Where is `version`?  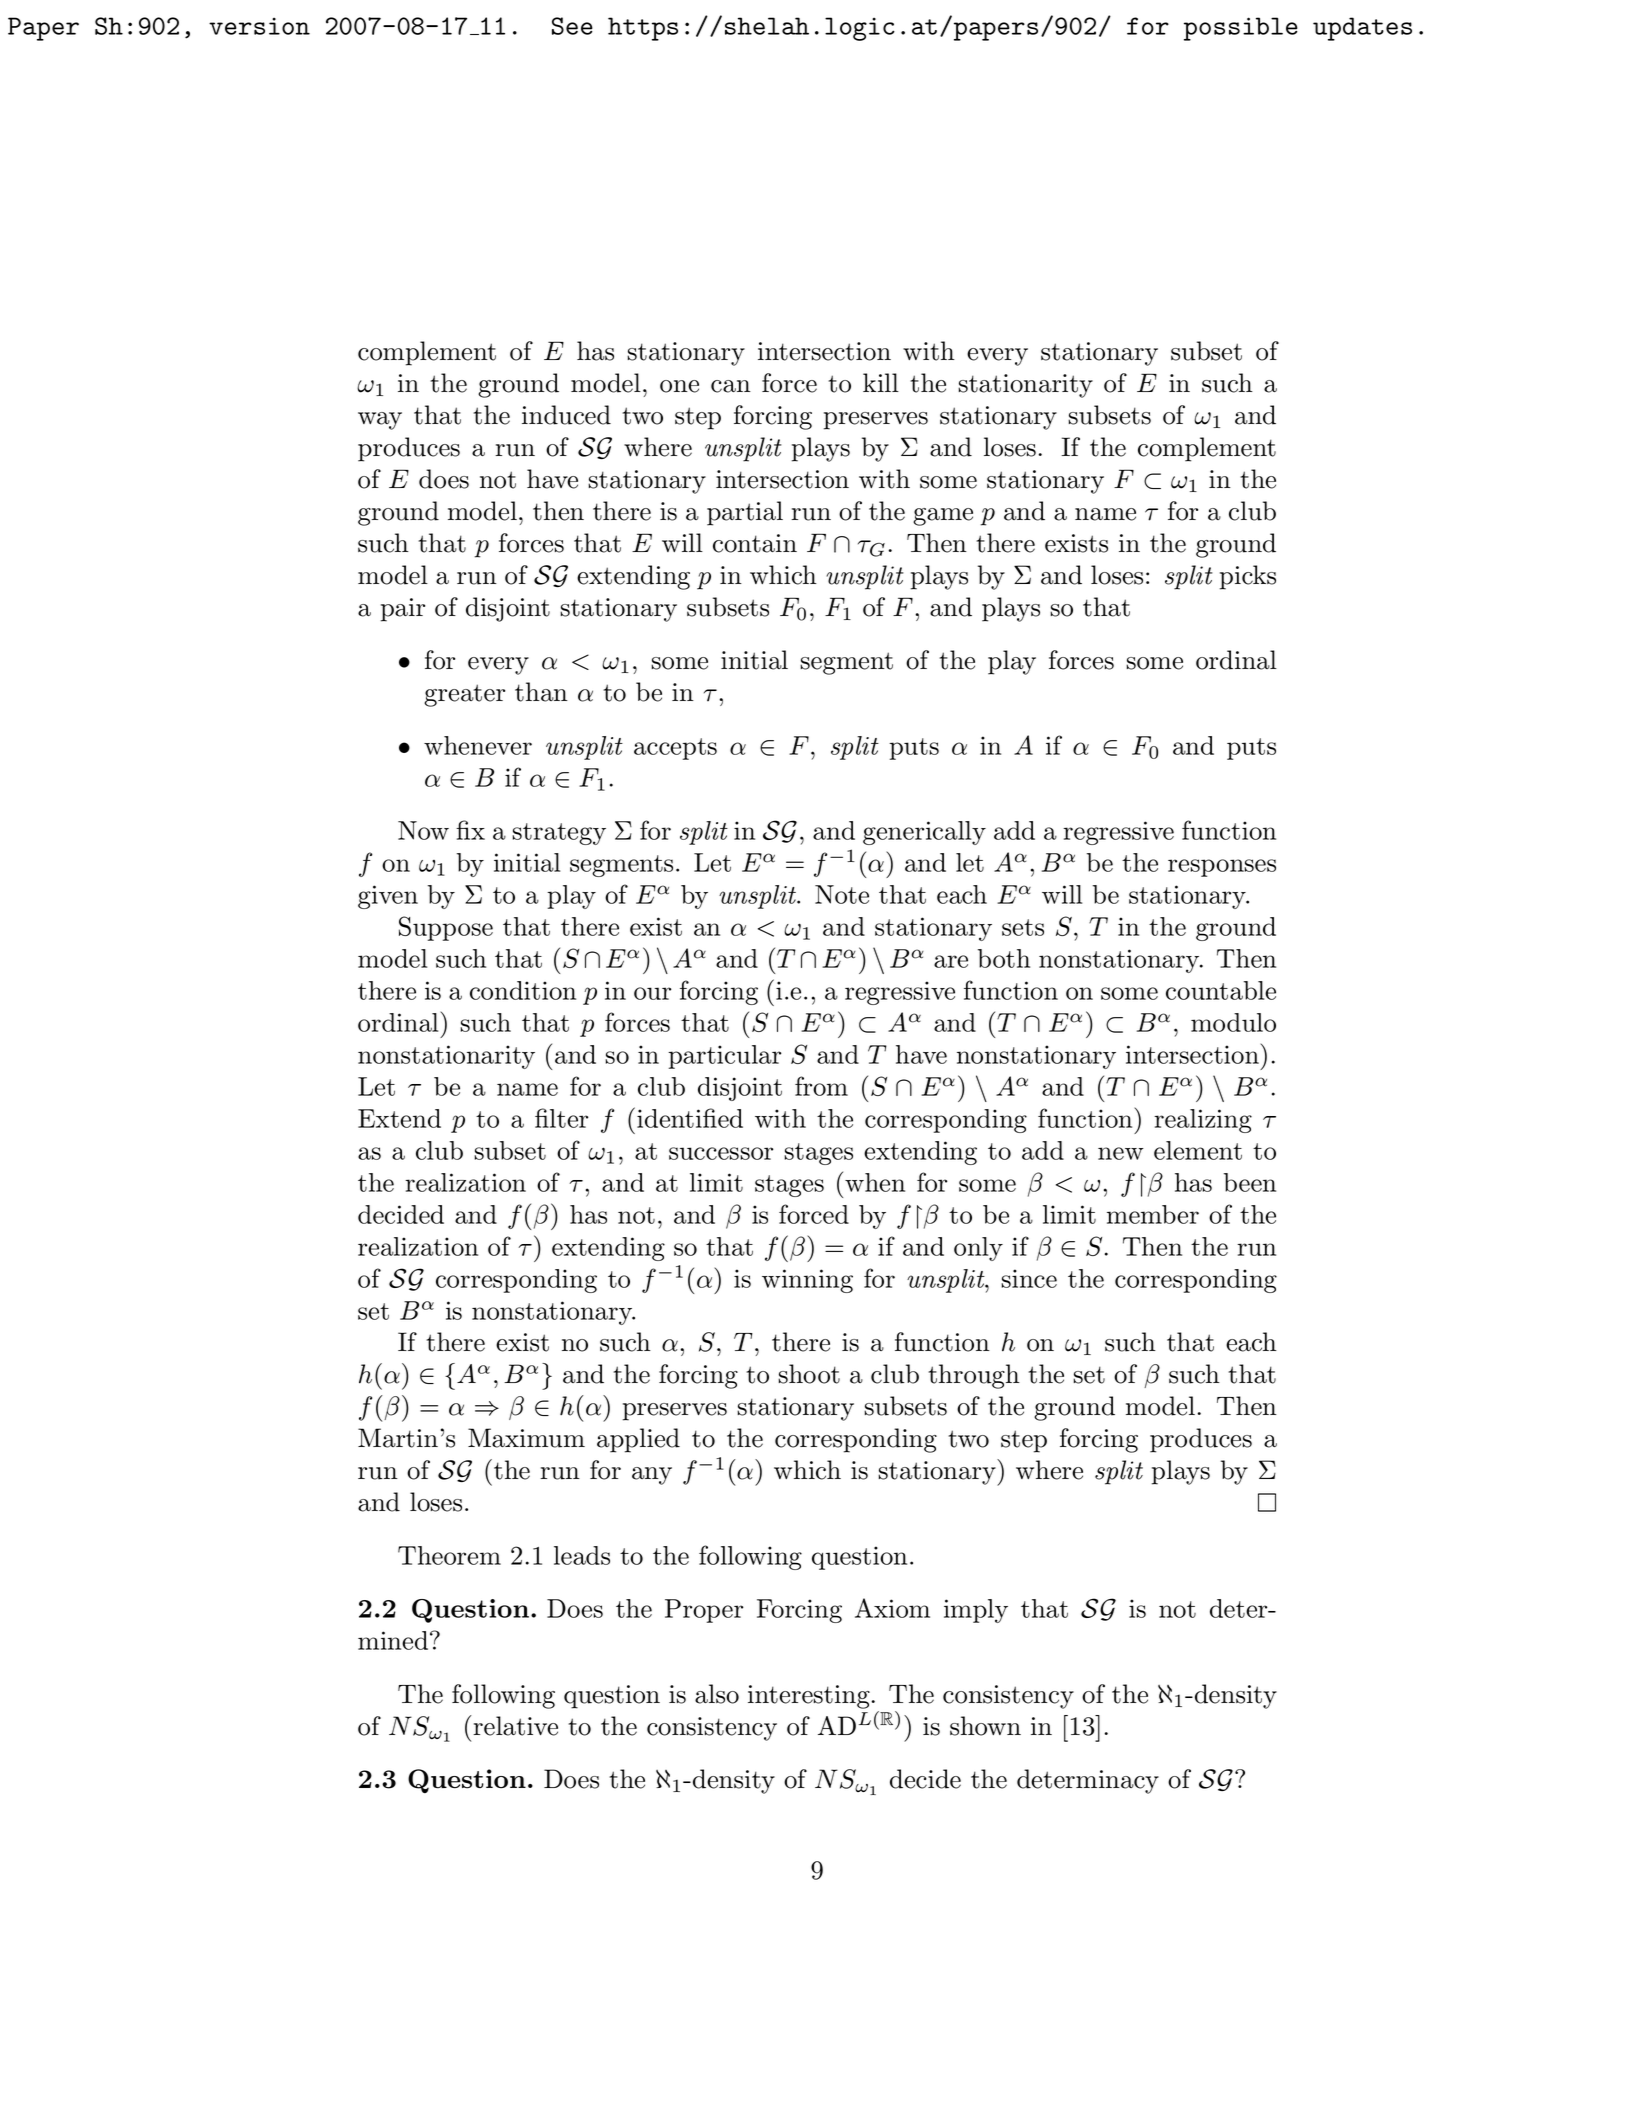 version is located at coordinates (259, 26).
